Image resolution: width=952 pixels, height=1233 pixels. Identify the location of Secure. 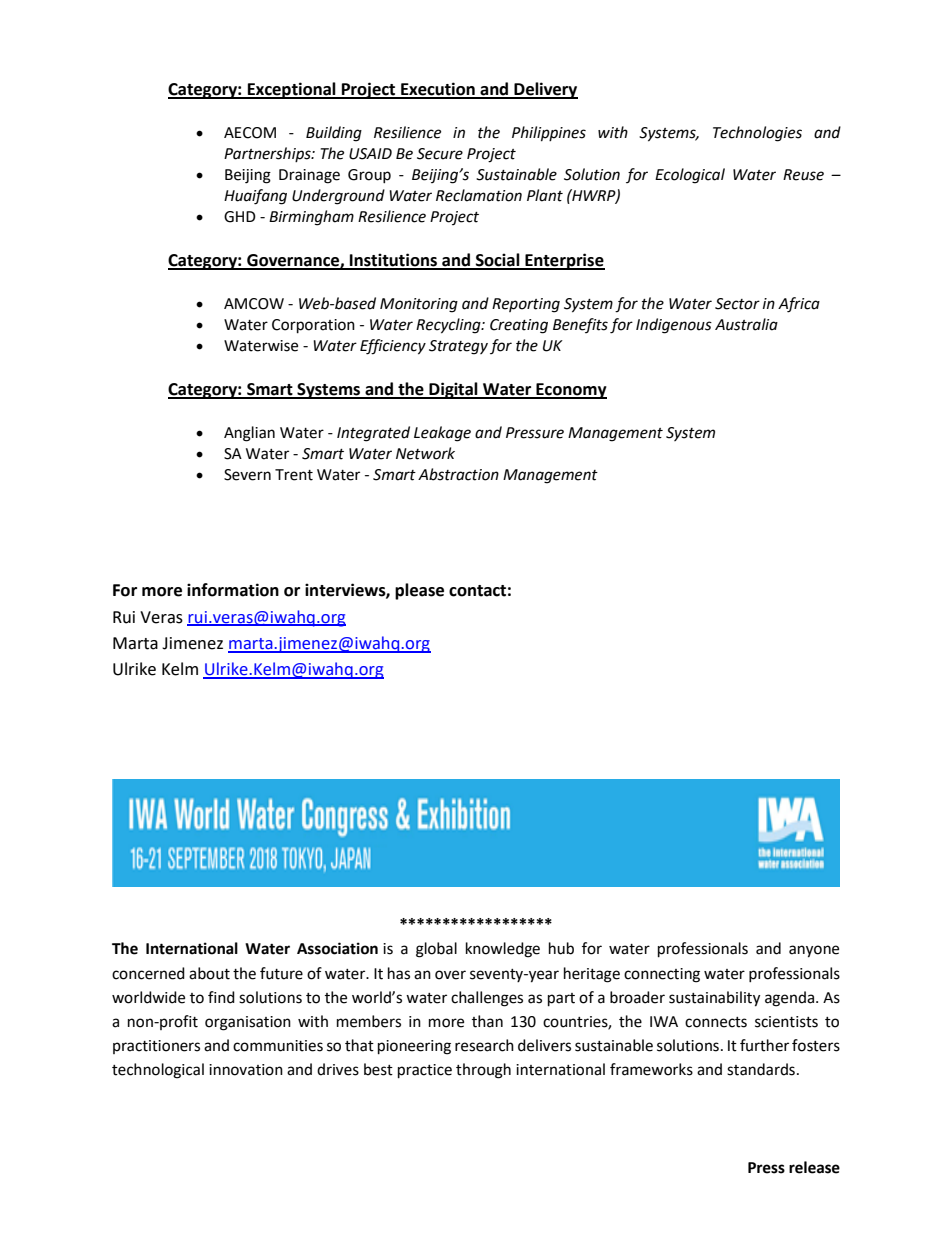
(440, 154).
